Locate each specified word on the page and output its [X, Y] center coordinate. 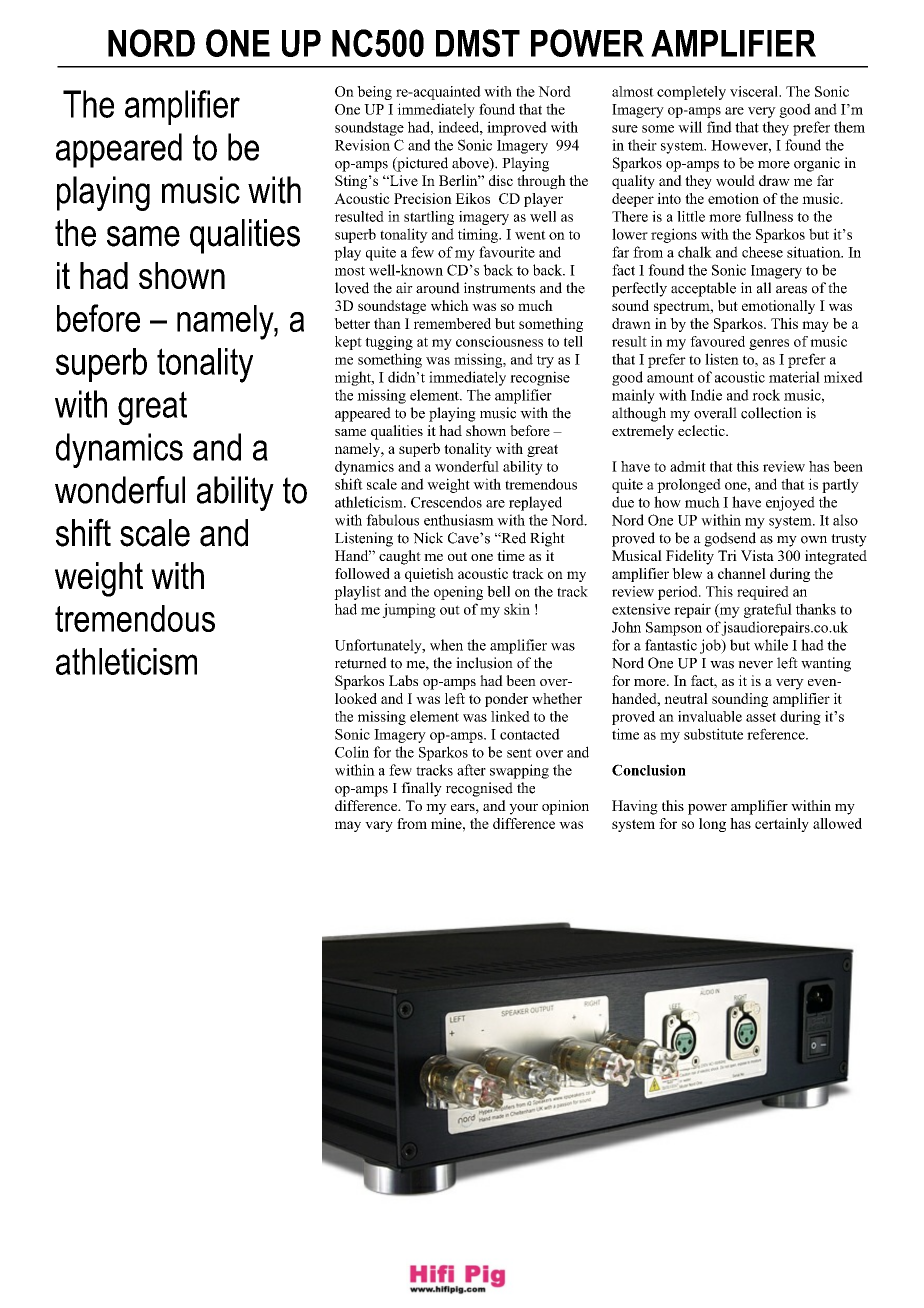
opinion [565, 807]
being [374, 93]
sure [625, 129]
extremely [643, 432]
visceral [755, 91]
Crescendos [446, 502]
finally [421, 789]
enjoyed [790, 503]
